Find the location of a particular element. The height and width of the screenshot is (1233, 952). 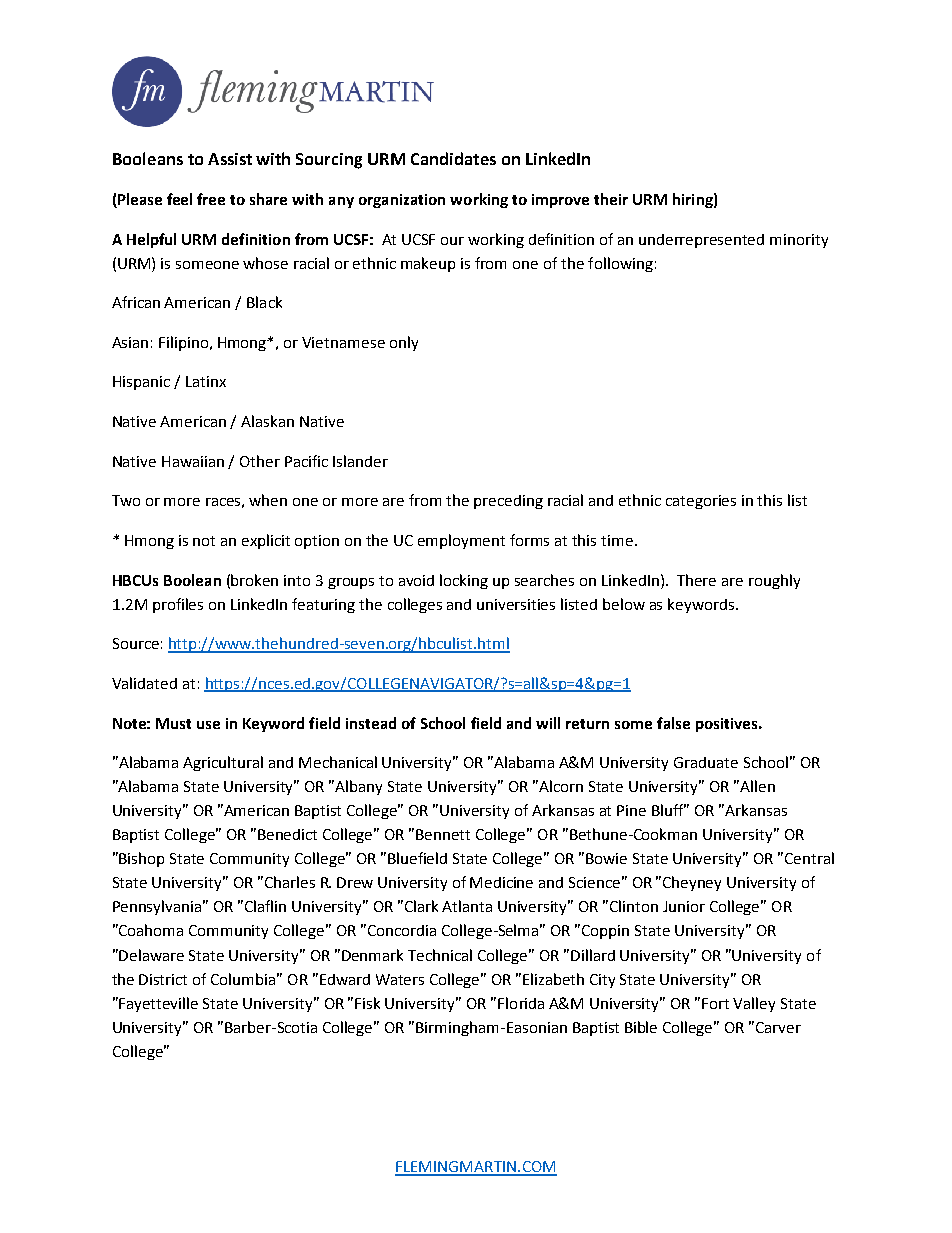

free is located at coordinates (211, 199).
